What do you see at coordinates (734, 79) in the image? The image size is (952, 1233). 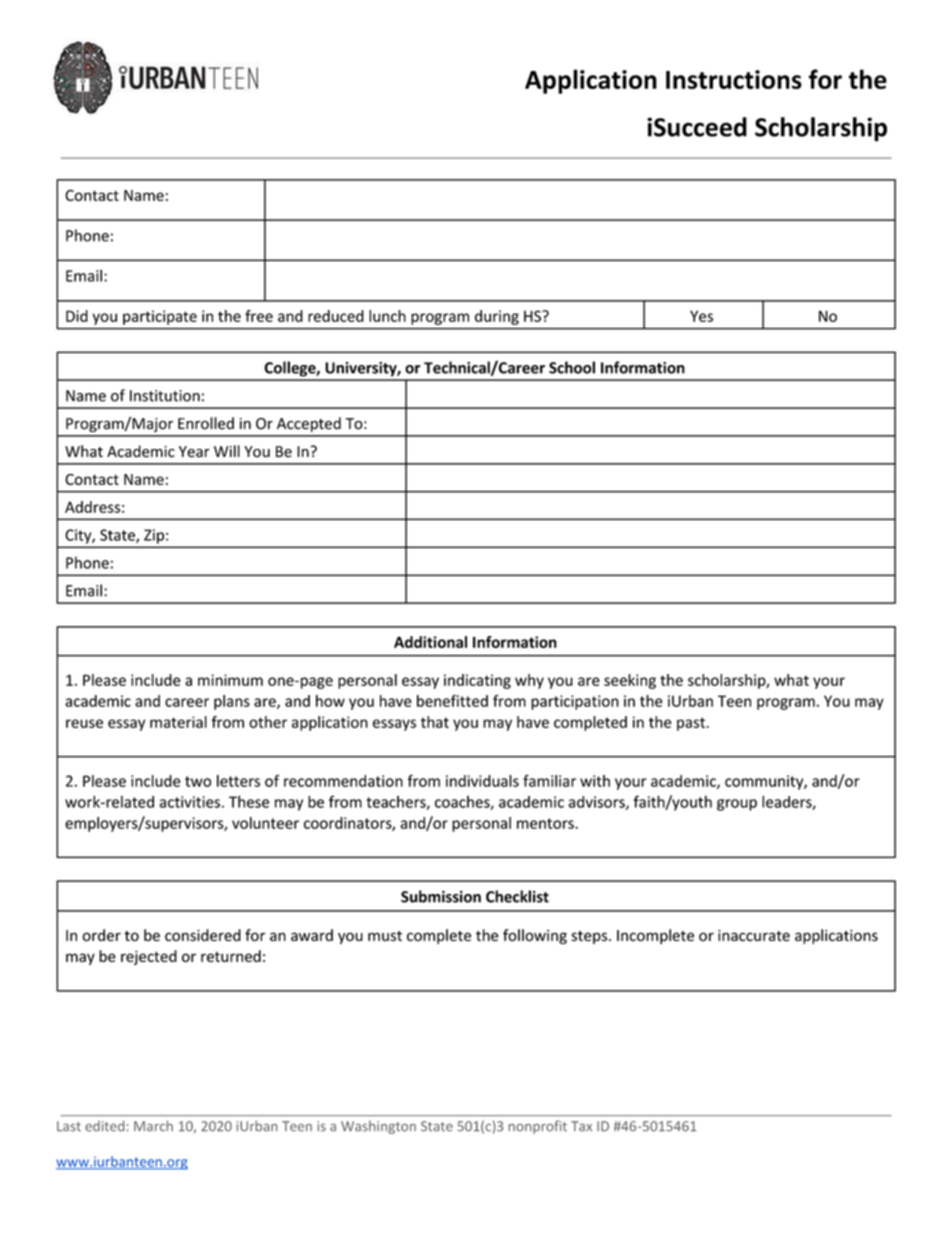 I see `Instructions` at bounding box center [734, 79].
